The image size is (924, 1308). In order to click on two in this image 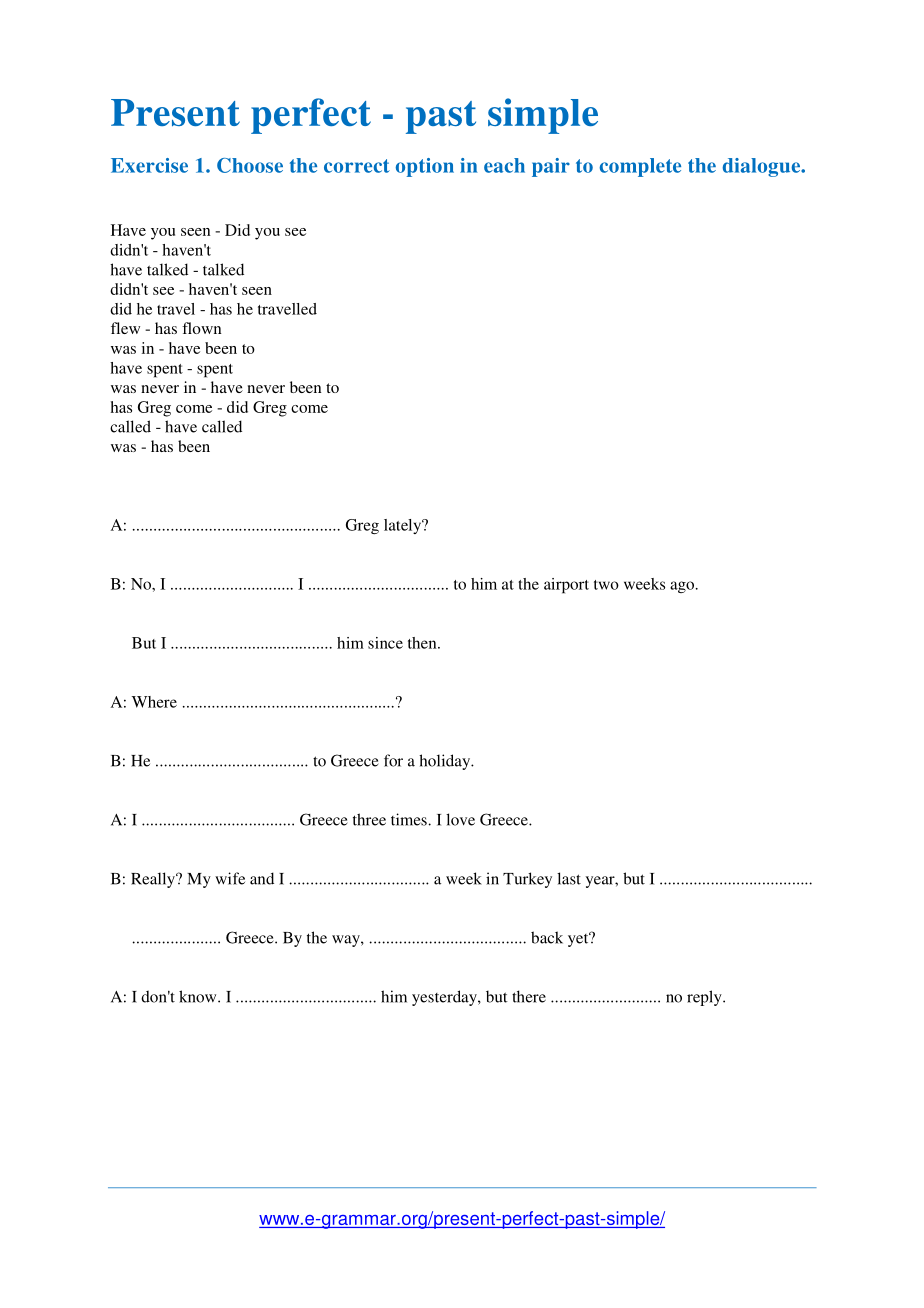, I will do `click(606, 585)`.
